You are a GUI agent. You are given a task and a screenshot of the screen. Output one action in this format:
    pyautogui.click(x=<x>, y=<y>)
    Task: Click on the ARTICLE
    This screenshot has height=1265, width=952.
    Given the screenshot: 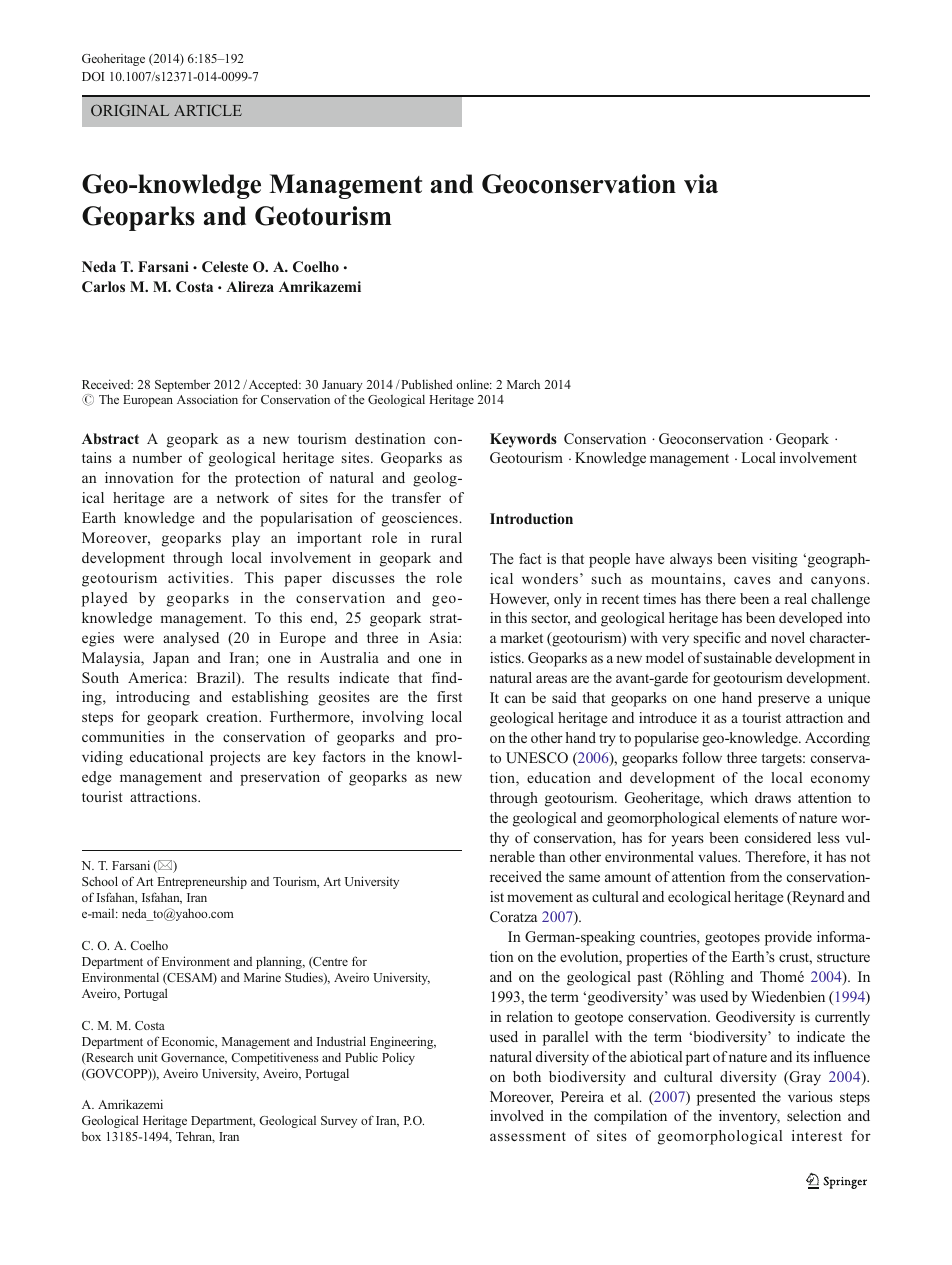 What is the action you would take?
    pyautogui.click(x=208, y=110)
